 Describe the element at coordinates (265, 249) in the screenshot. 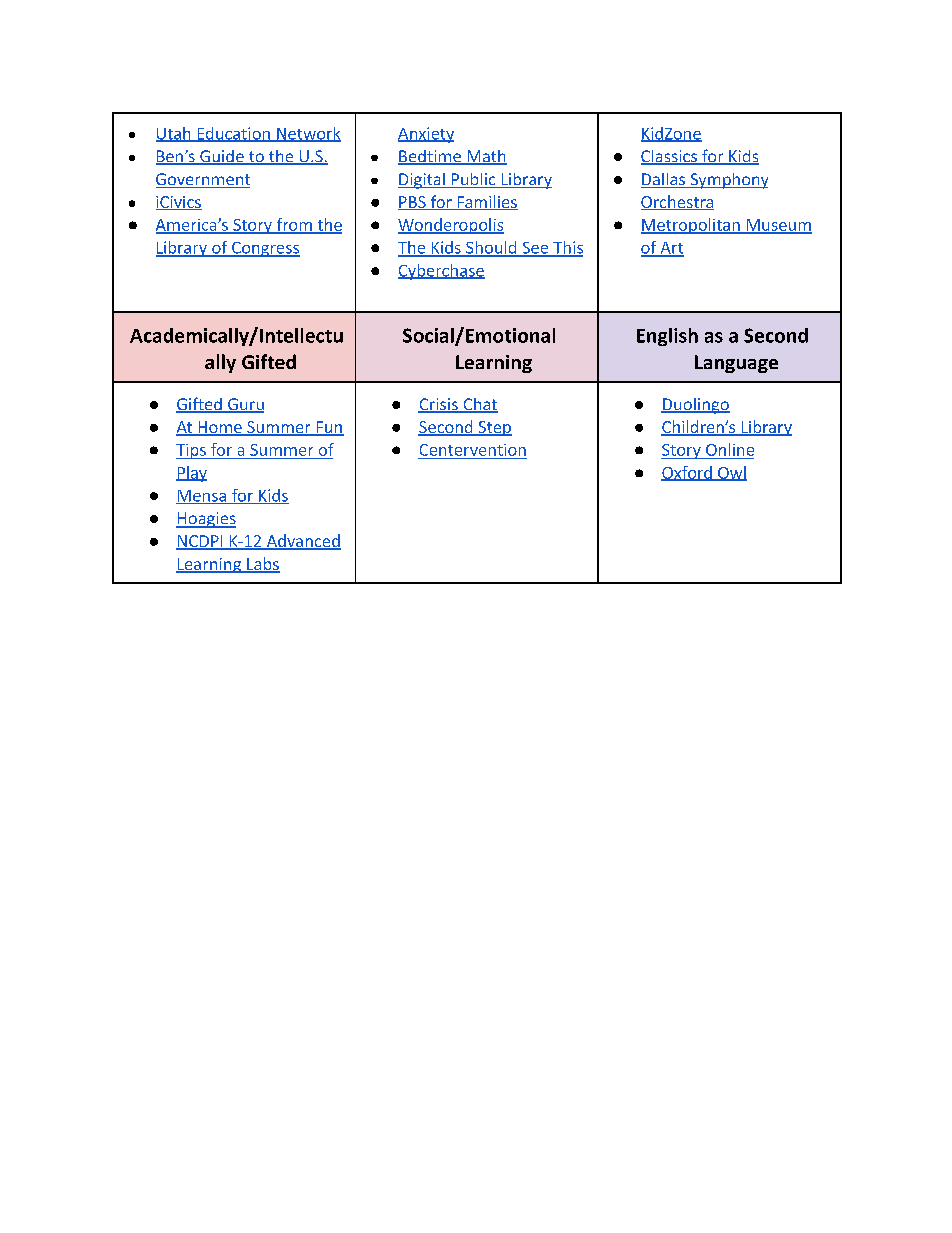

I see `Congress` at that location.
